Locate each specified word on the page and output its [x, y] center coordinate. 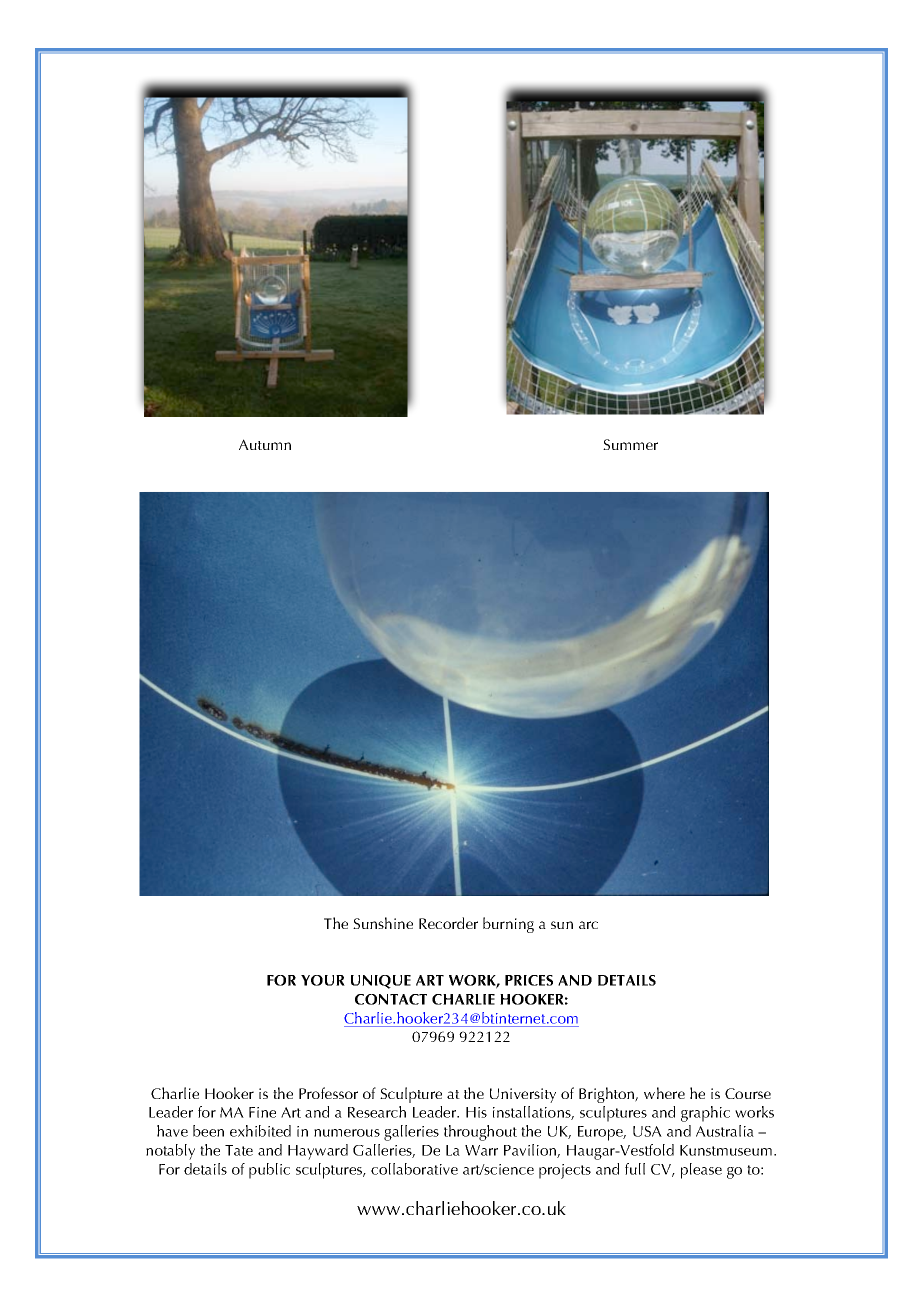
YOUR [323, 980]
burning [508, 925]
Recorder [448, 923]
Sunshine [383, 923]
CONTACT [391, 999]
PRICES [529, 980]
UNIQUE [381, 982]
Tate [239, 1150]
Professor [328, 1093]
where [664, 1093]
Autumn [265, 444]
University [523, 1095]
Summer [630, 444]
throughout [480, 1133]
